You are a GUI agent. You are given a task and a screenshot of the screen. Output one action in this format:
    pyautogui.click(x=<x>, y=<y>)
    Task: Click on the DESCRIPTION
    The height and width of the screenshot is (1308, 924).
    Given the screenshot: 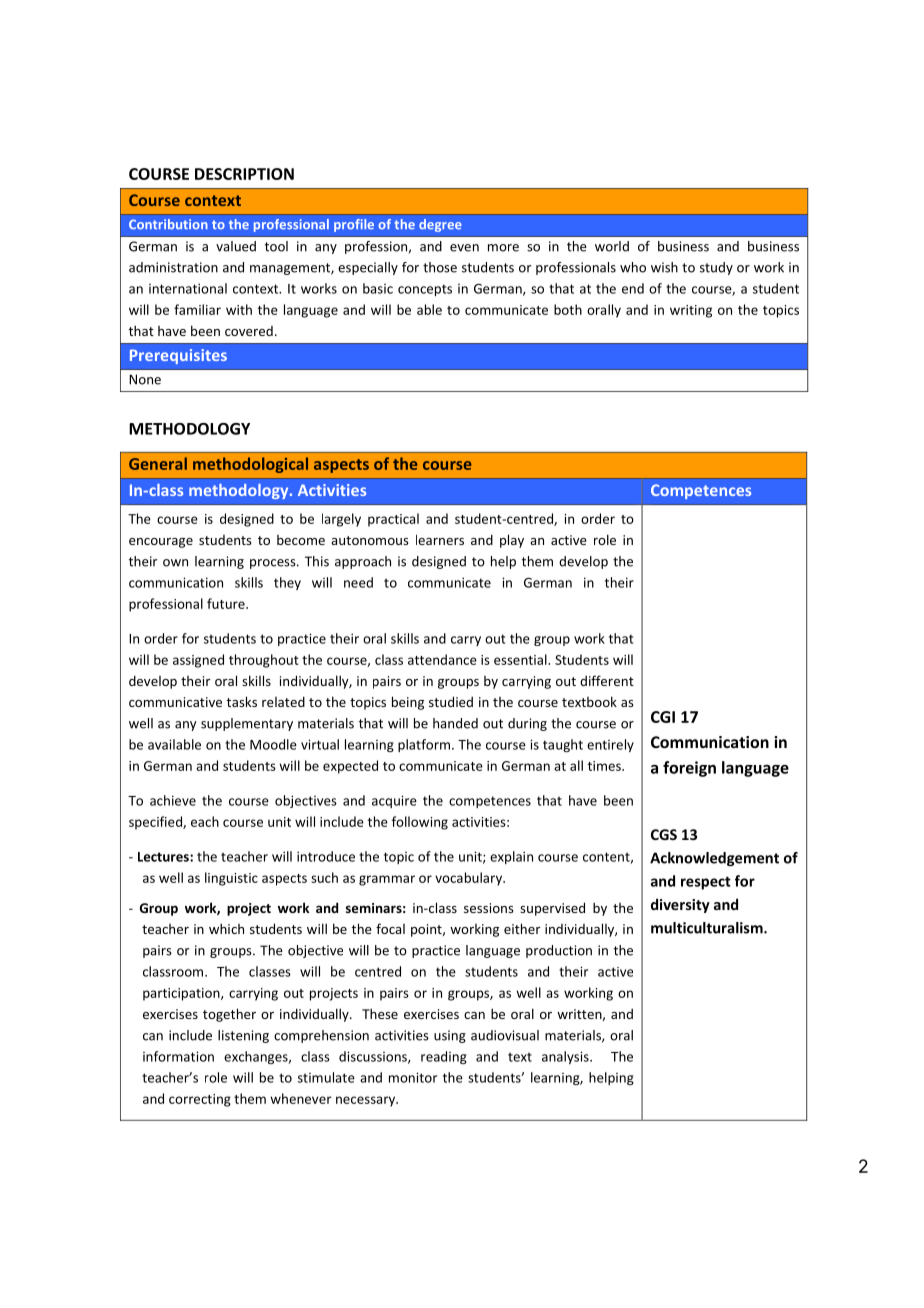 What is the action you would take?
    pyautogui.click(x=244, y=174)
